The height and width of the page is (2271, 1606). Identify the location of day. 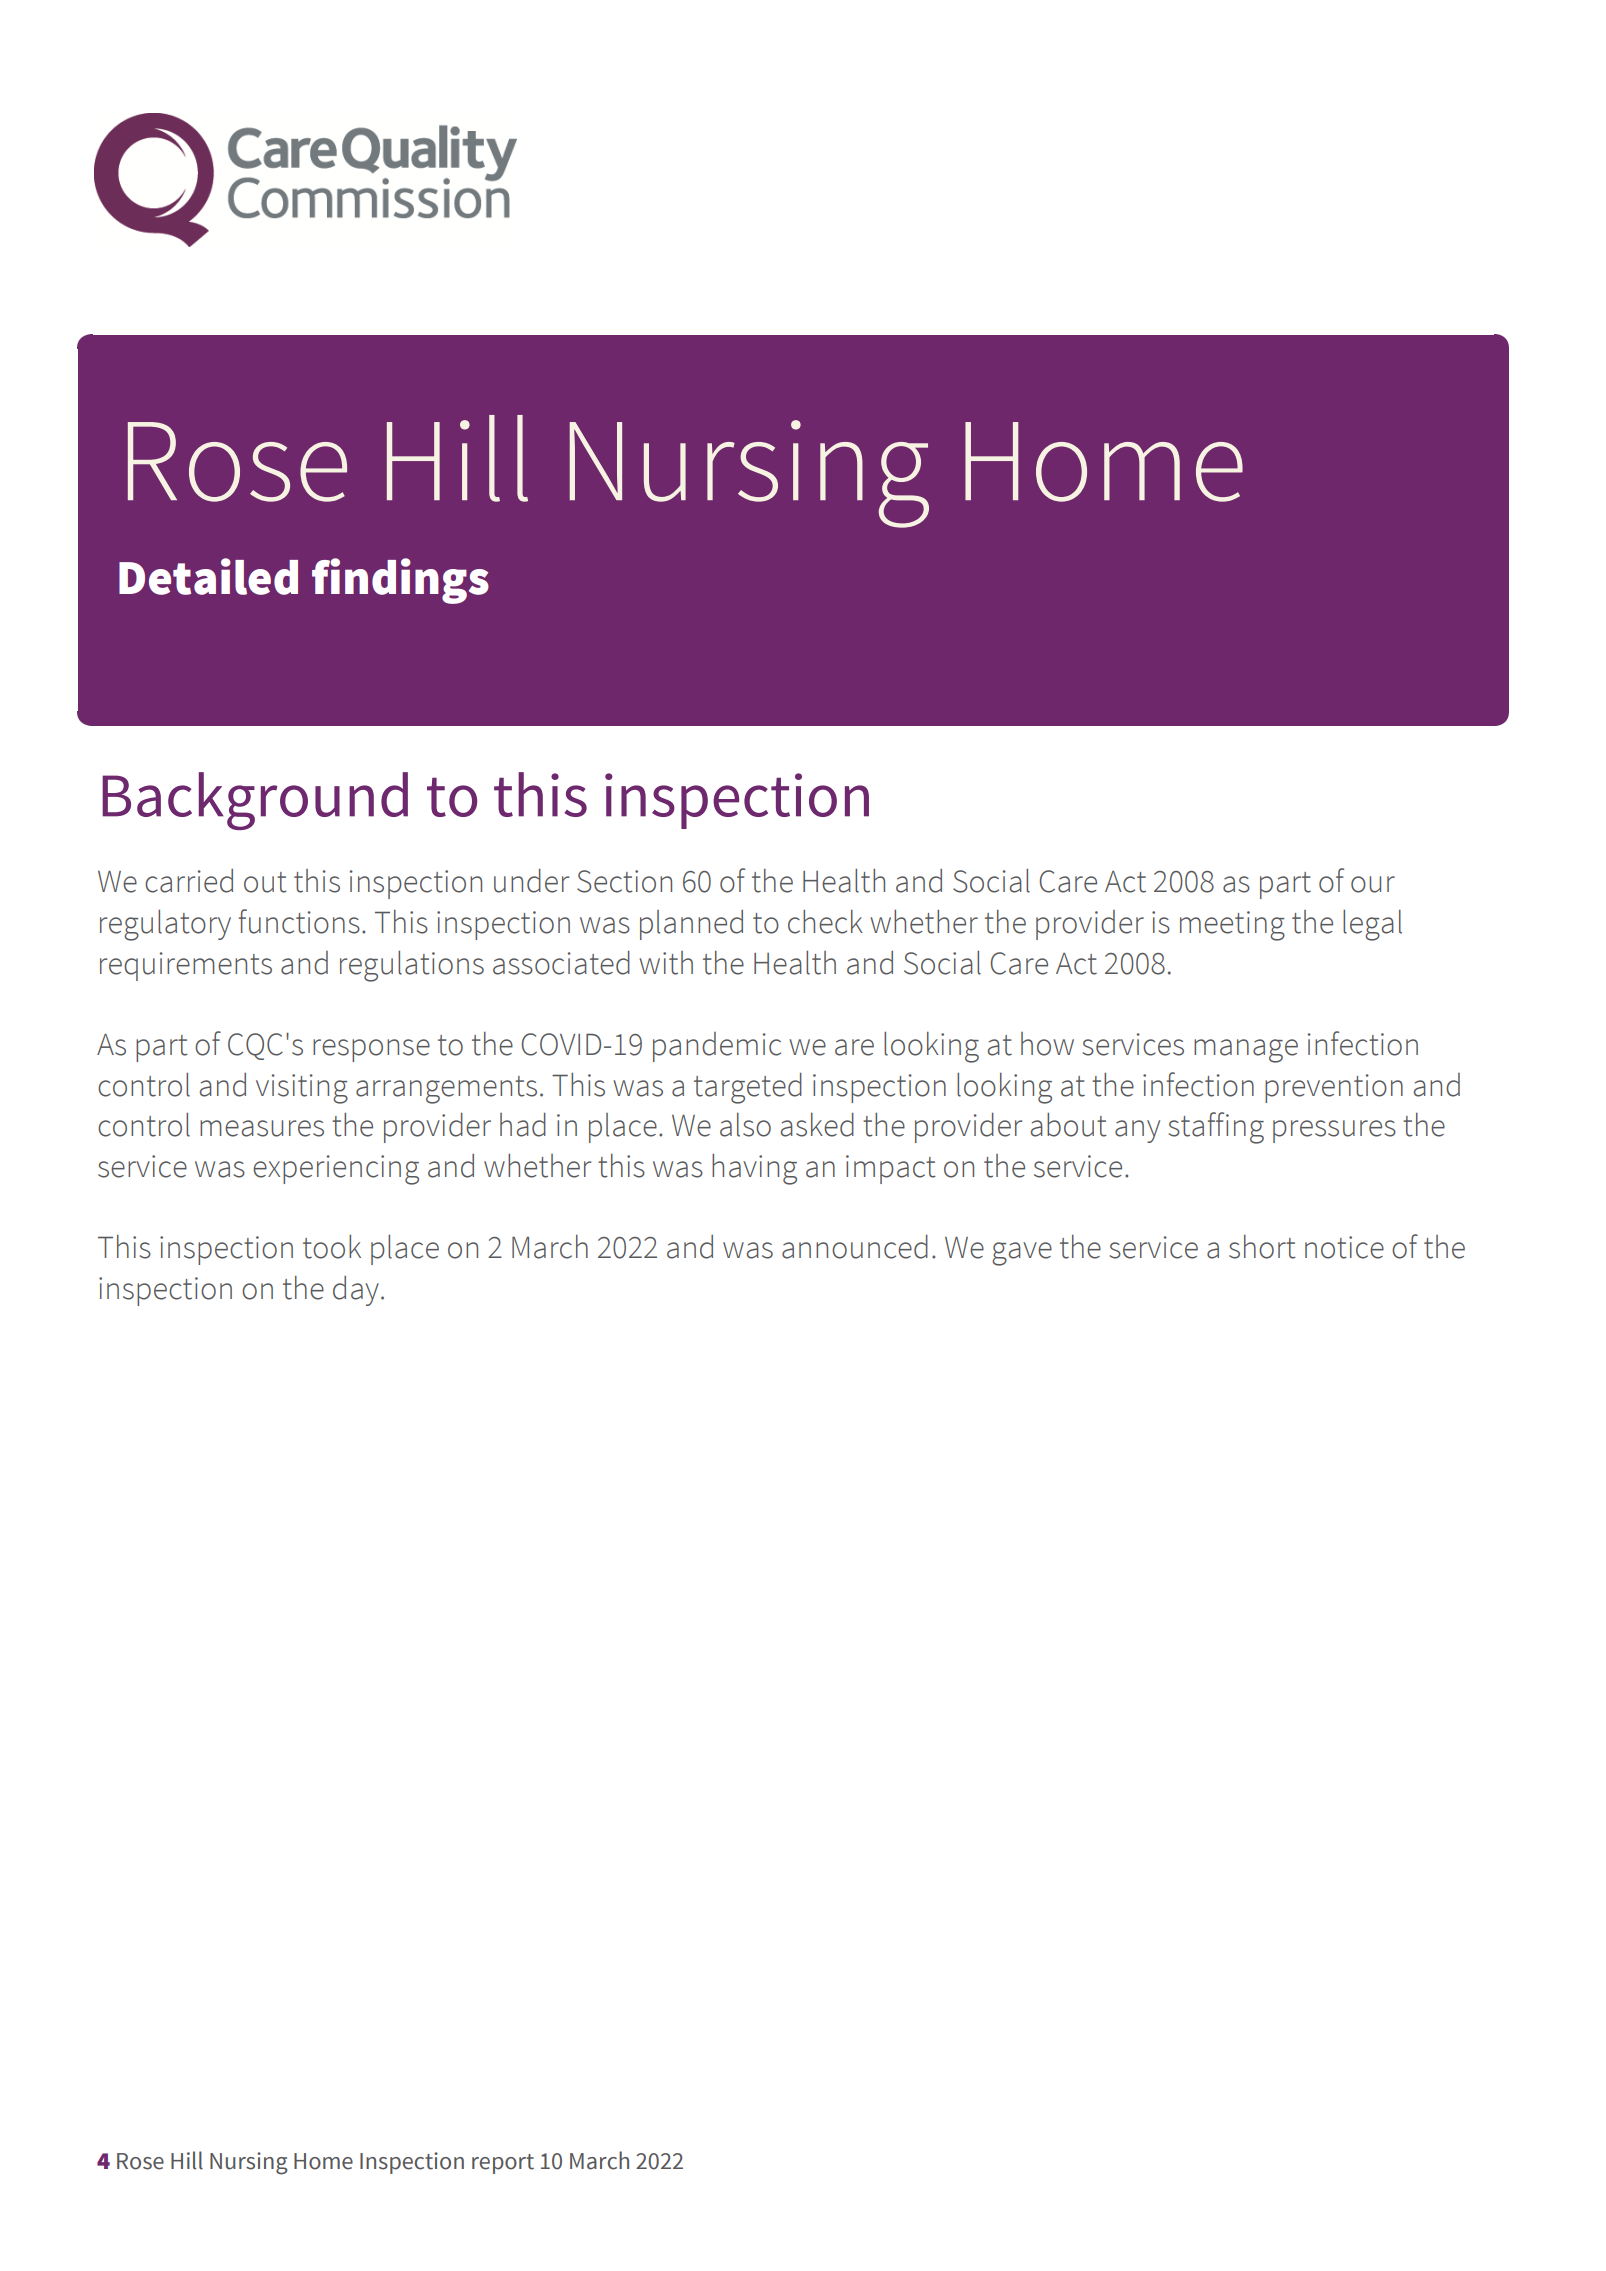
(356, 1291).
